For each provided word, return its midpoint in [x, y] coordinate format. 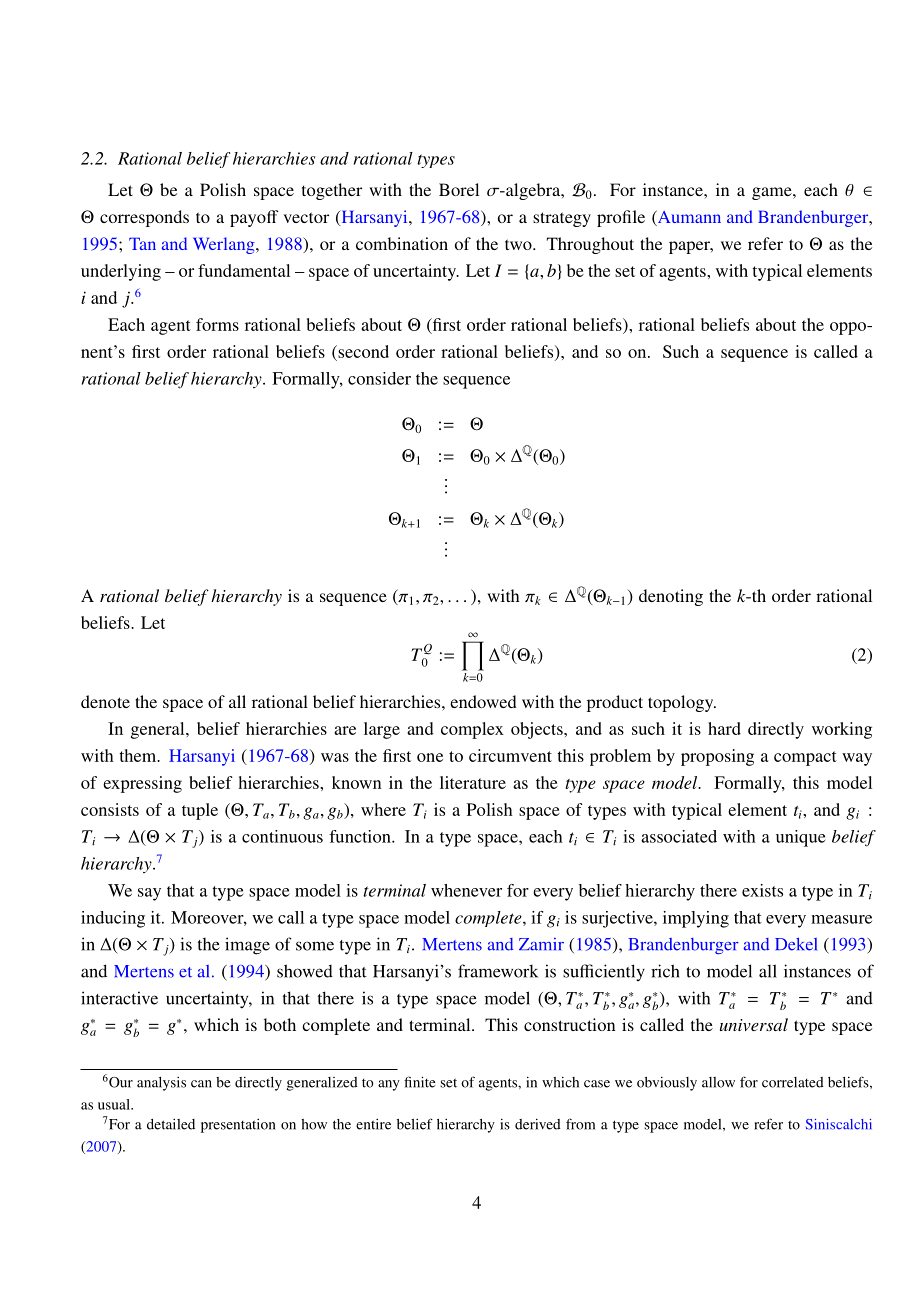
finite [420, 1082]
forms [217, 324]
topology [682, 703]
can [201, 1084]
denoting [671, 597]
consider [379, 378]
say [149, 894]
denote [105, 701]
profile [621, 218]
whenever [466, 890]
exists [762, 890]
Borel [459, 189]
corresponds [144, 218]
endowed [483, 701]
